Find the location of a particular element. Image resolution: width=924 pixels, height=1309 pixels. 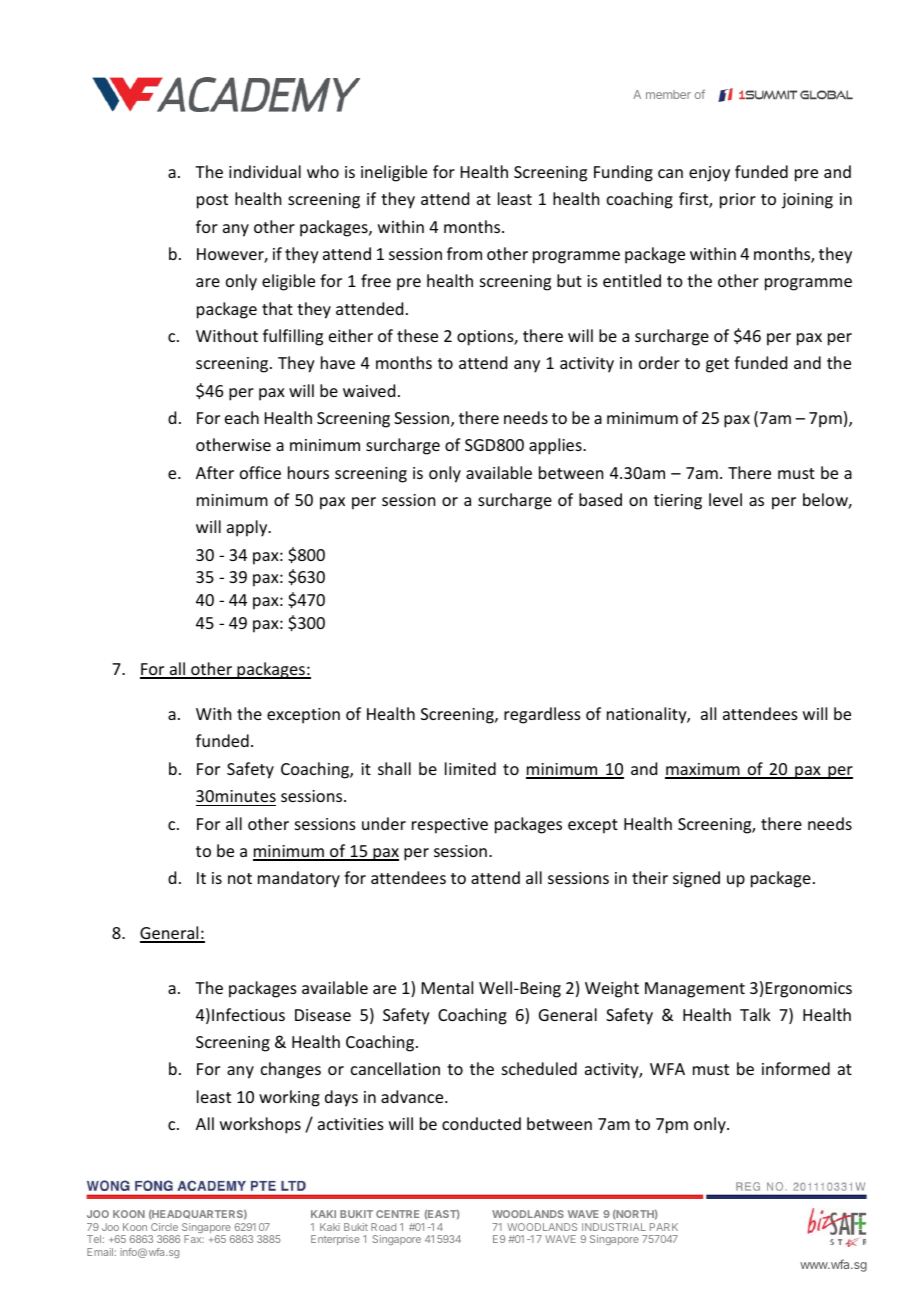

apply is located at coordinates (248, 528).
